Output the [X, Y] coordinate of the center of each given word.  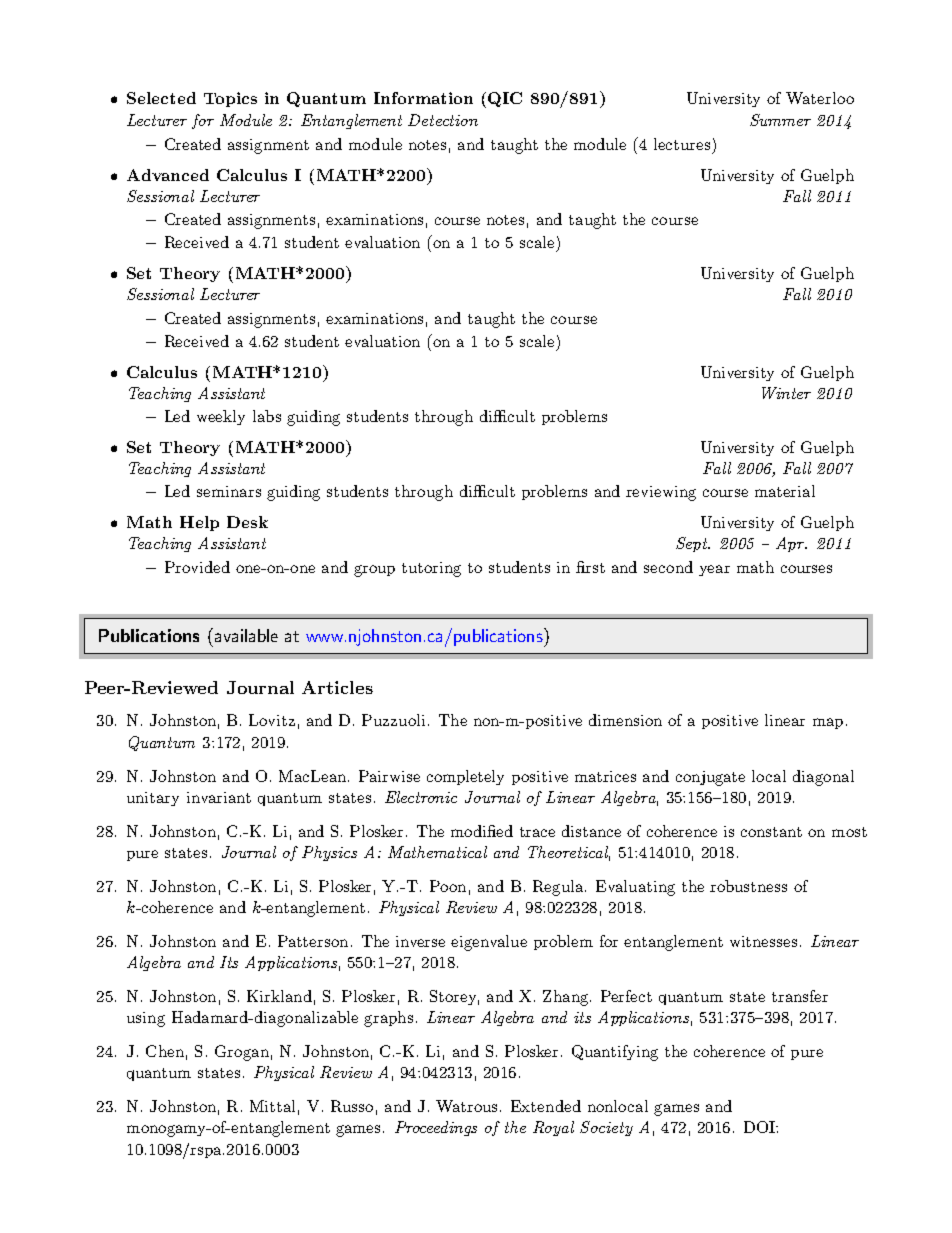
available [245, 635]
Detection [443, 120]
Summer [780, 120]
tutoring [431, 569]
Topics [230, 99]
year [714, 570]
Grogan [242, 1053]
